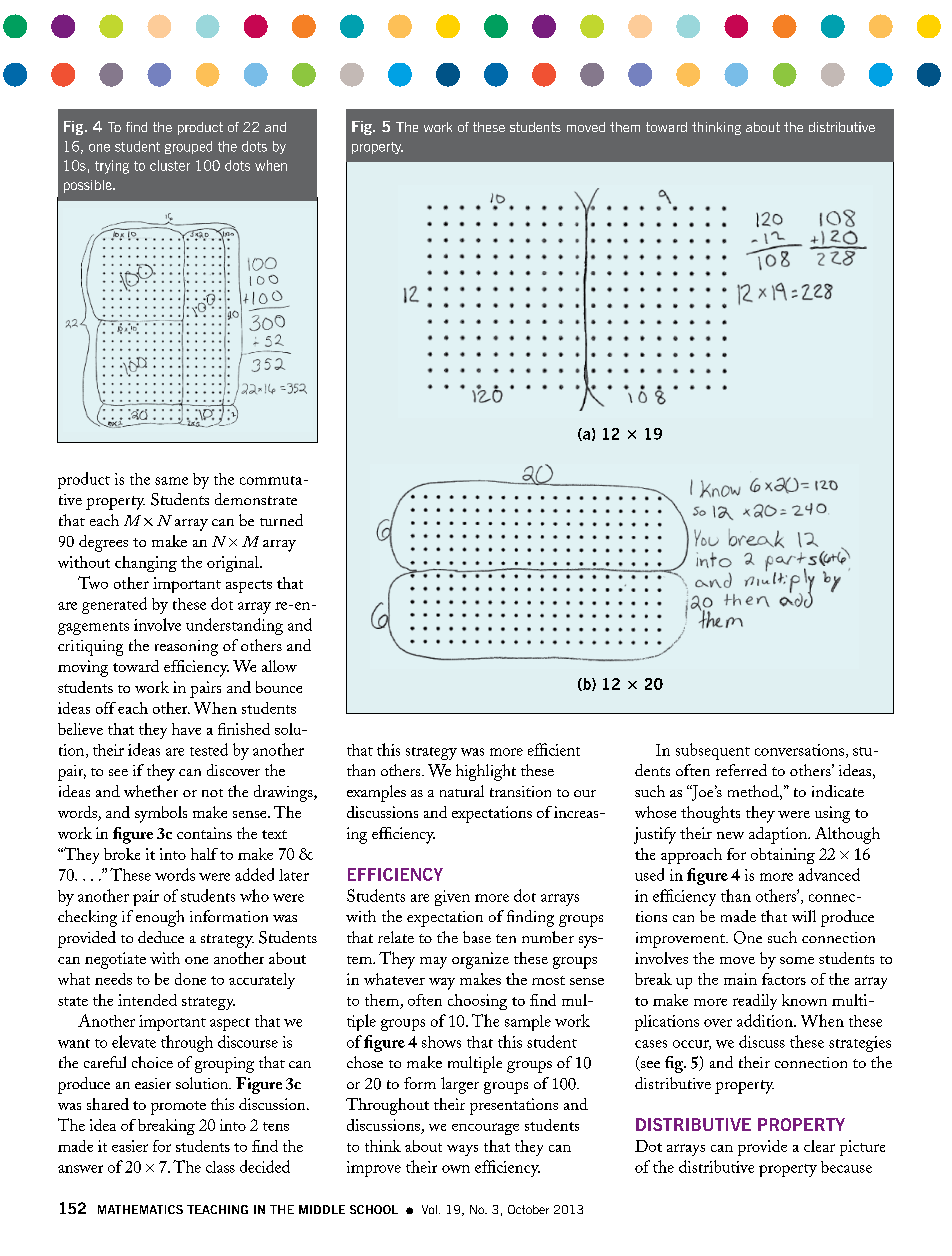  Describe the element at coordinates (804, 916) in the screenshot. I see `will` at that location.
